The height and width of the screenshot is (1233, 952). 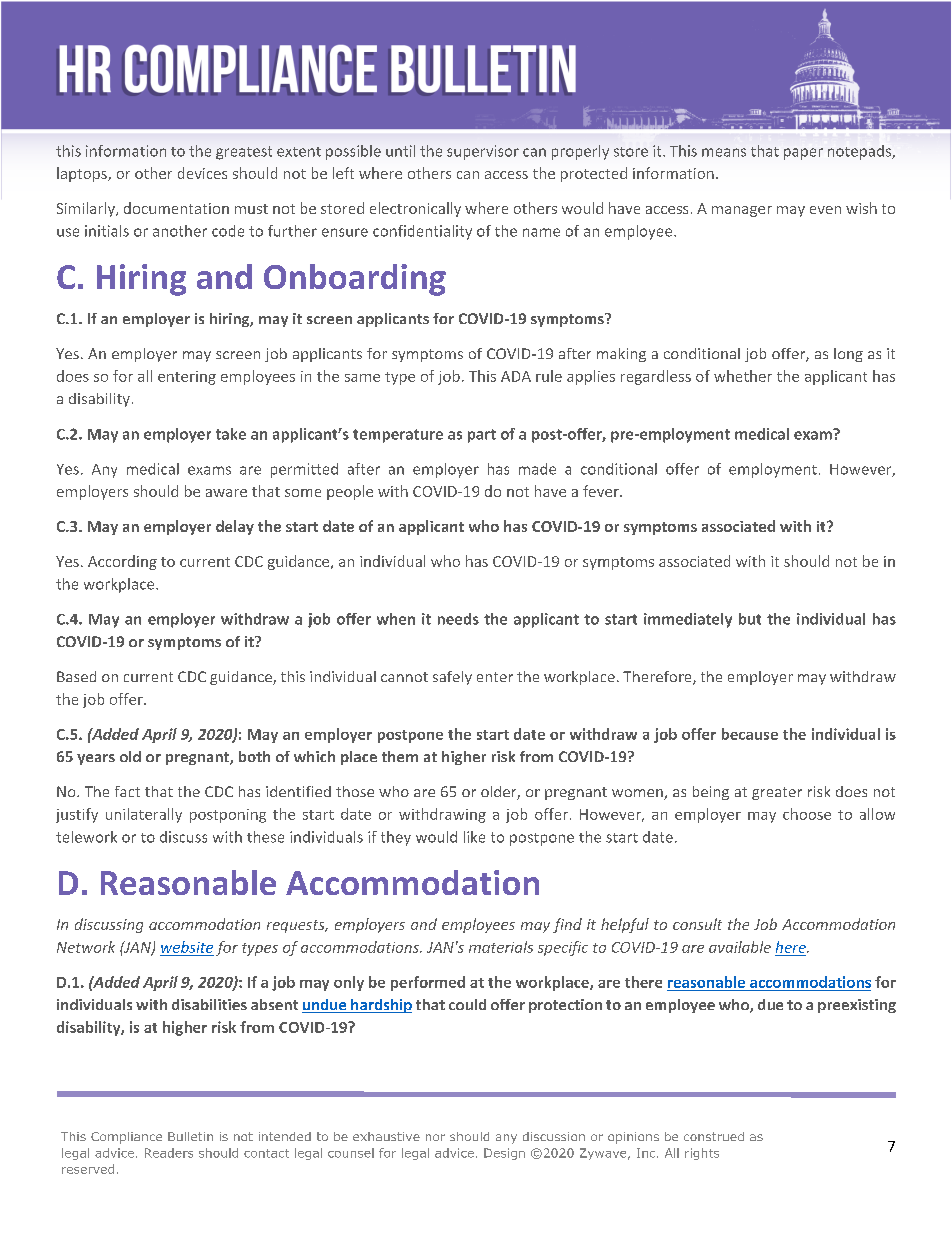 What do you see at coordinates (483, 152) in the screenshot?
I see `supervisor` at bounding box center [483, 152].
